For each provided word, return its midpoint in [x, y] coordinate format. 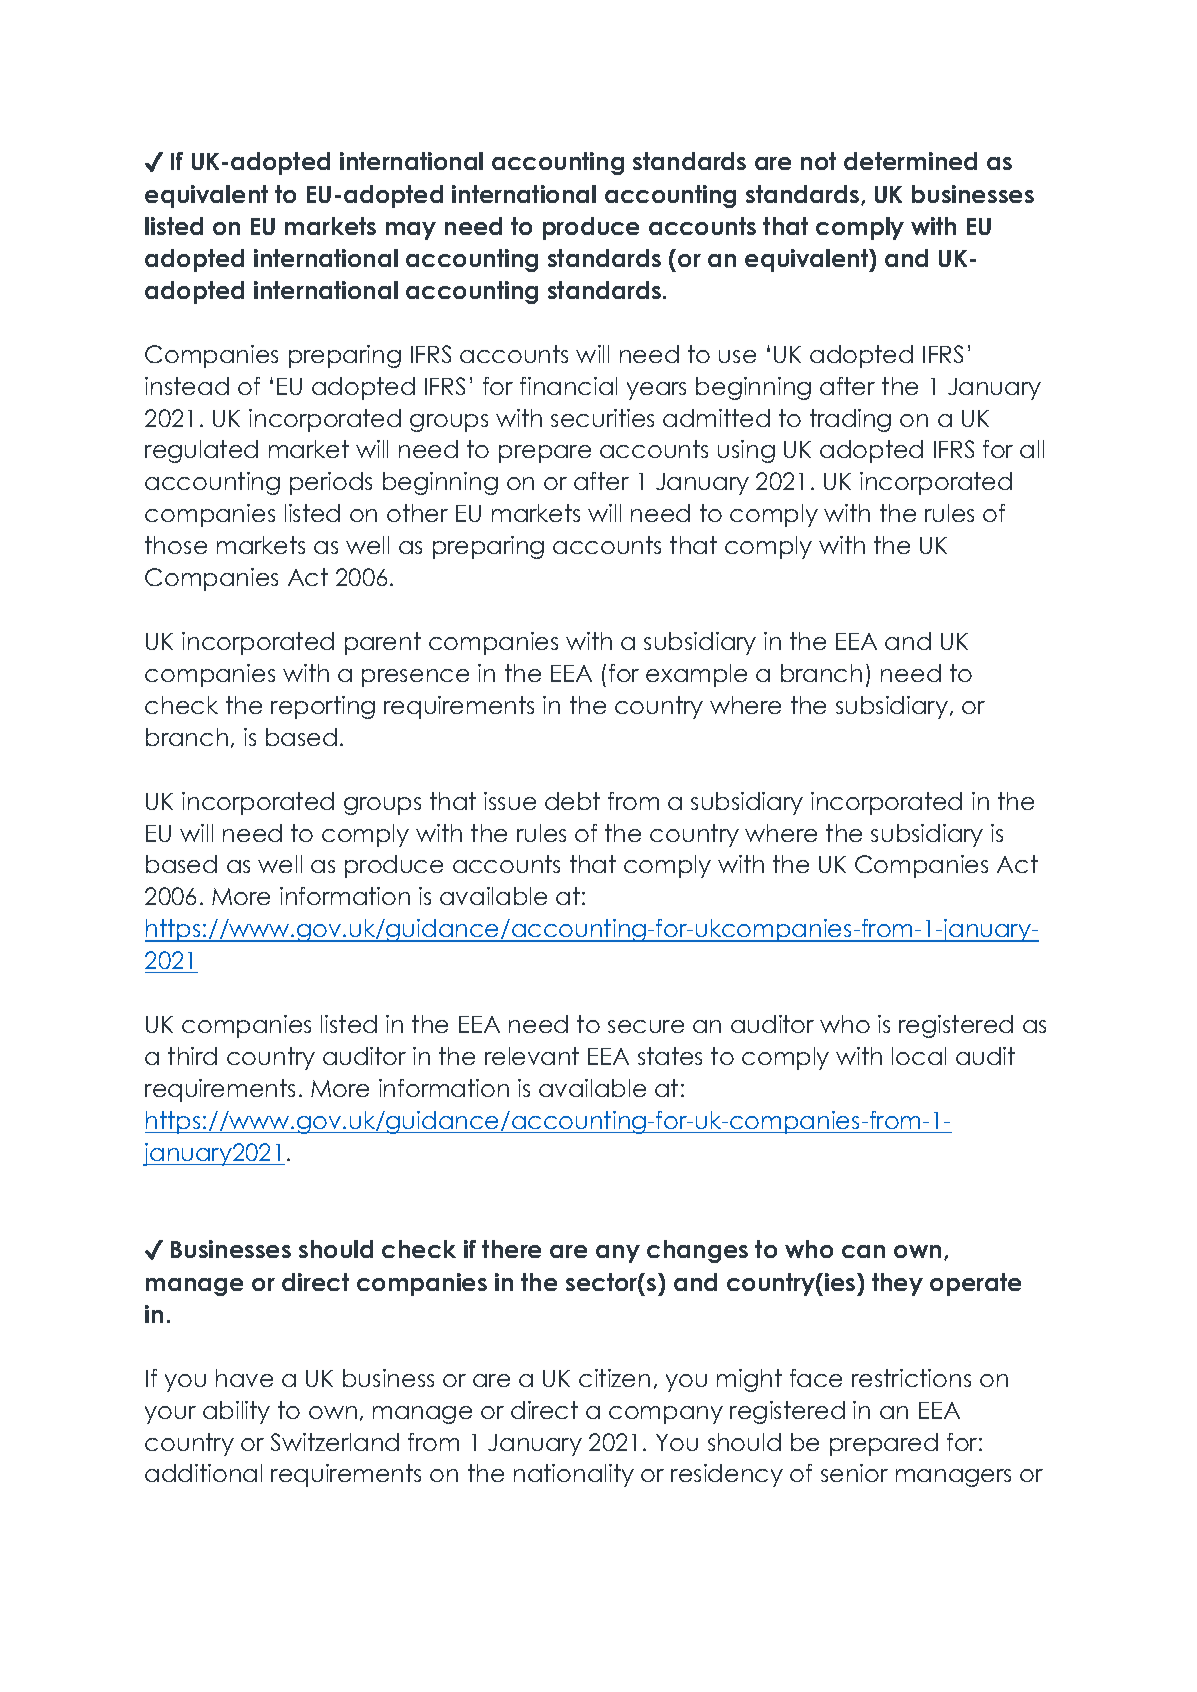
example [696, 675]
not [818, 161]
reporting [323, 707]
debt [572, 801]
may [411, 231]
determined [910, 161]
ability [236, 1412]
